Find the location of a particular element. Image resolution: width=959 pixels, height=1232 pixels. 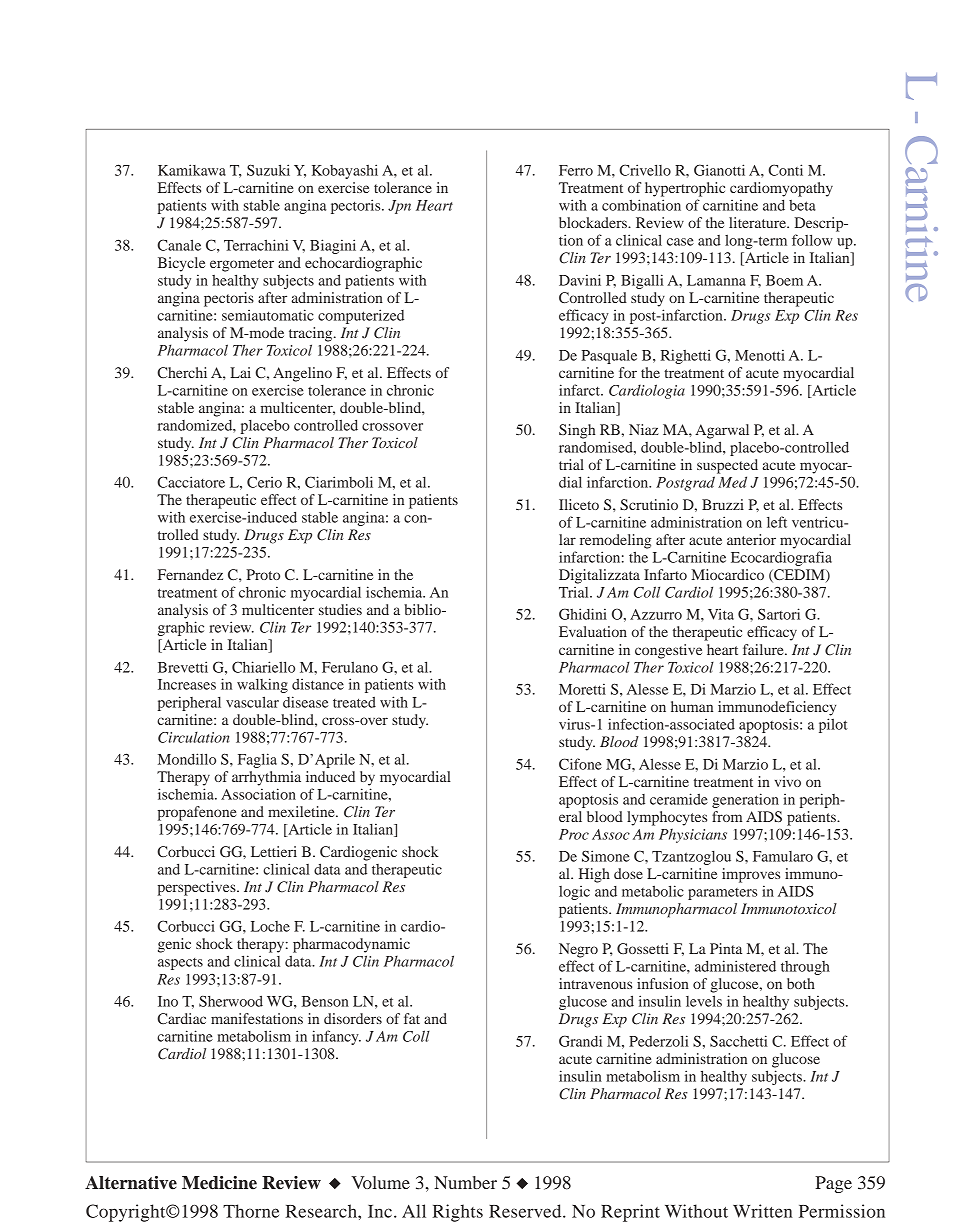

Proc is located at coordinates (574, 834).
